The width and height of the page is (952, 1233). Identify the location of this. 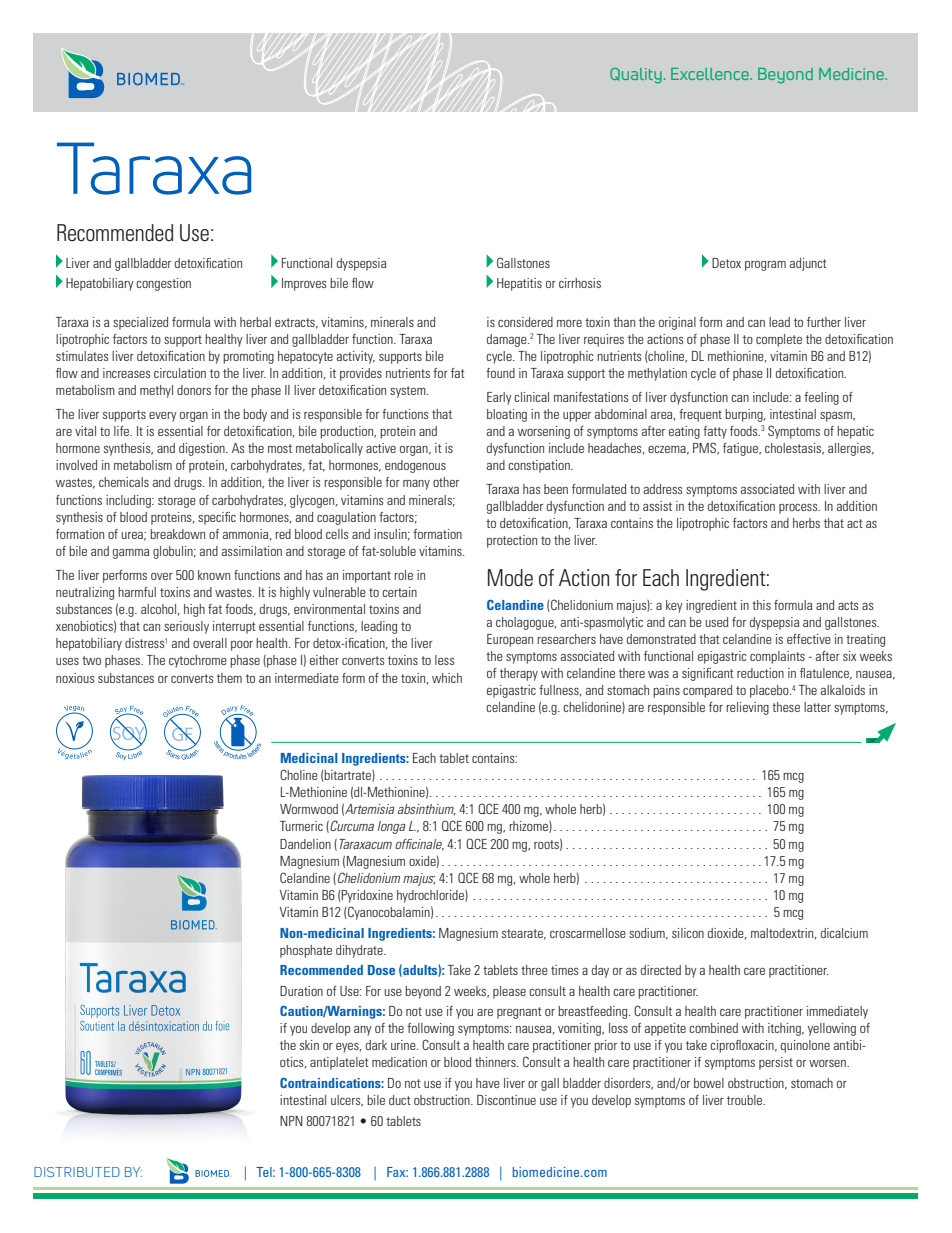
(761, 605).
